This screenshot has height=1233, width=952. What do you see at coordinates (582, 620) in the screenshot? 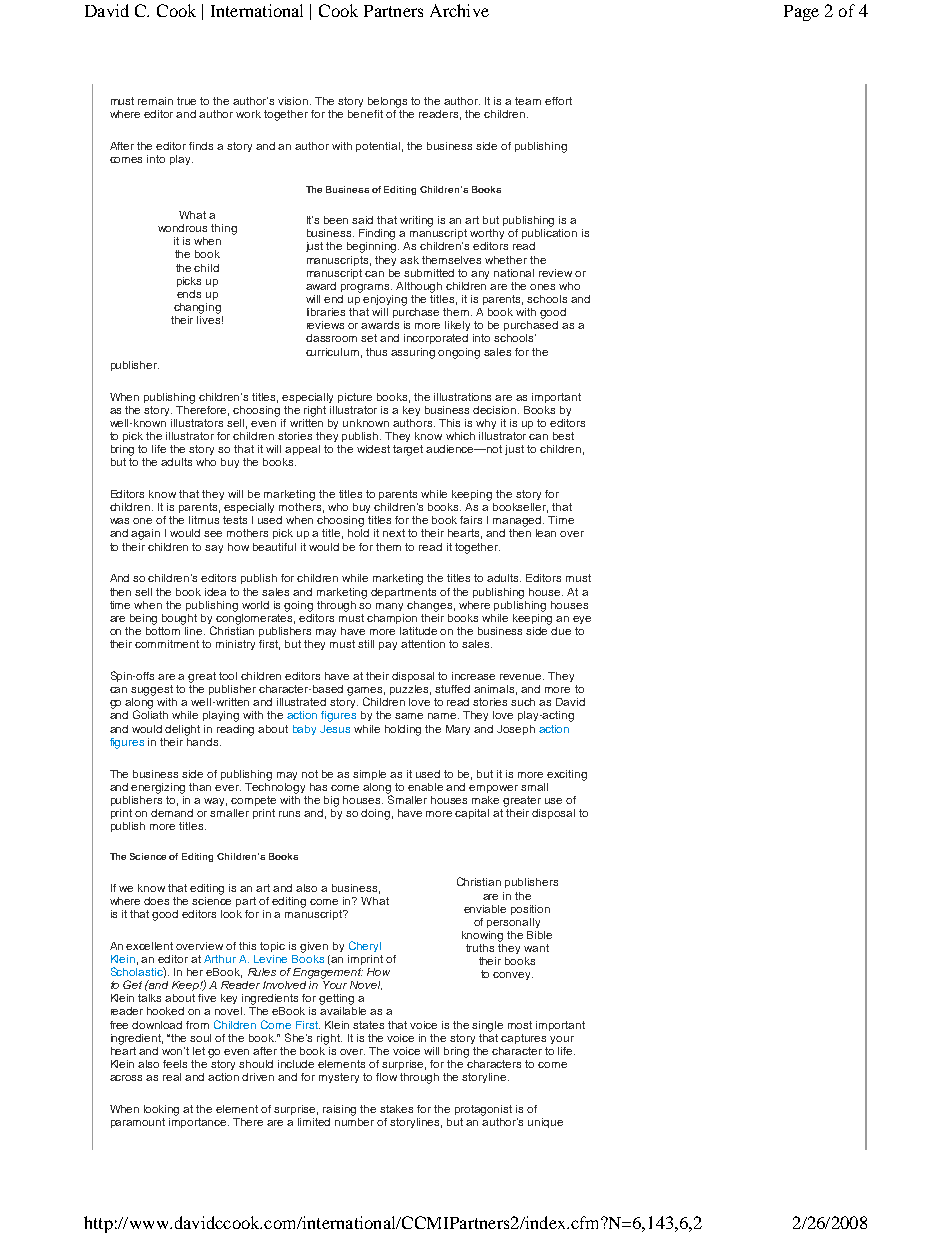
I see `eye` at bounding box center [582, 620].
